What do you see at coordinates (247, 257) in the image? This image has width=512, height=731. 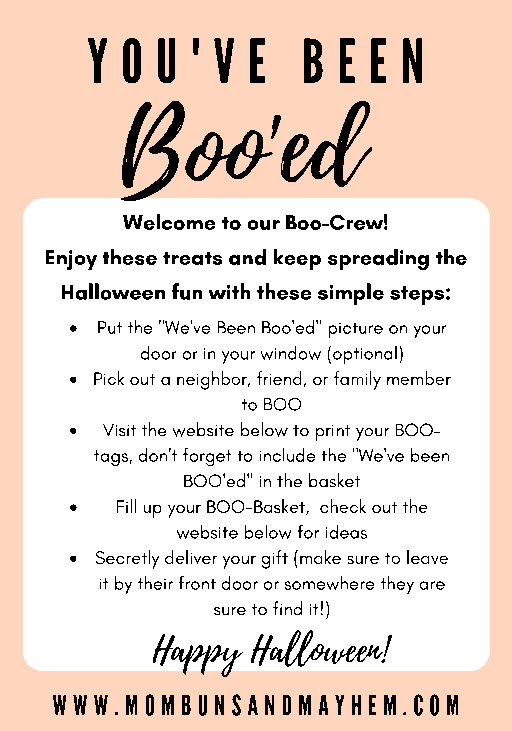 I see `and` at bounding box center [247, 257].
